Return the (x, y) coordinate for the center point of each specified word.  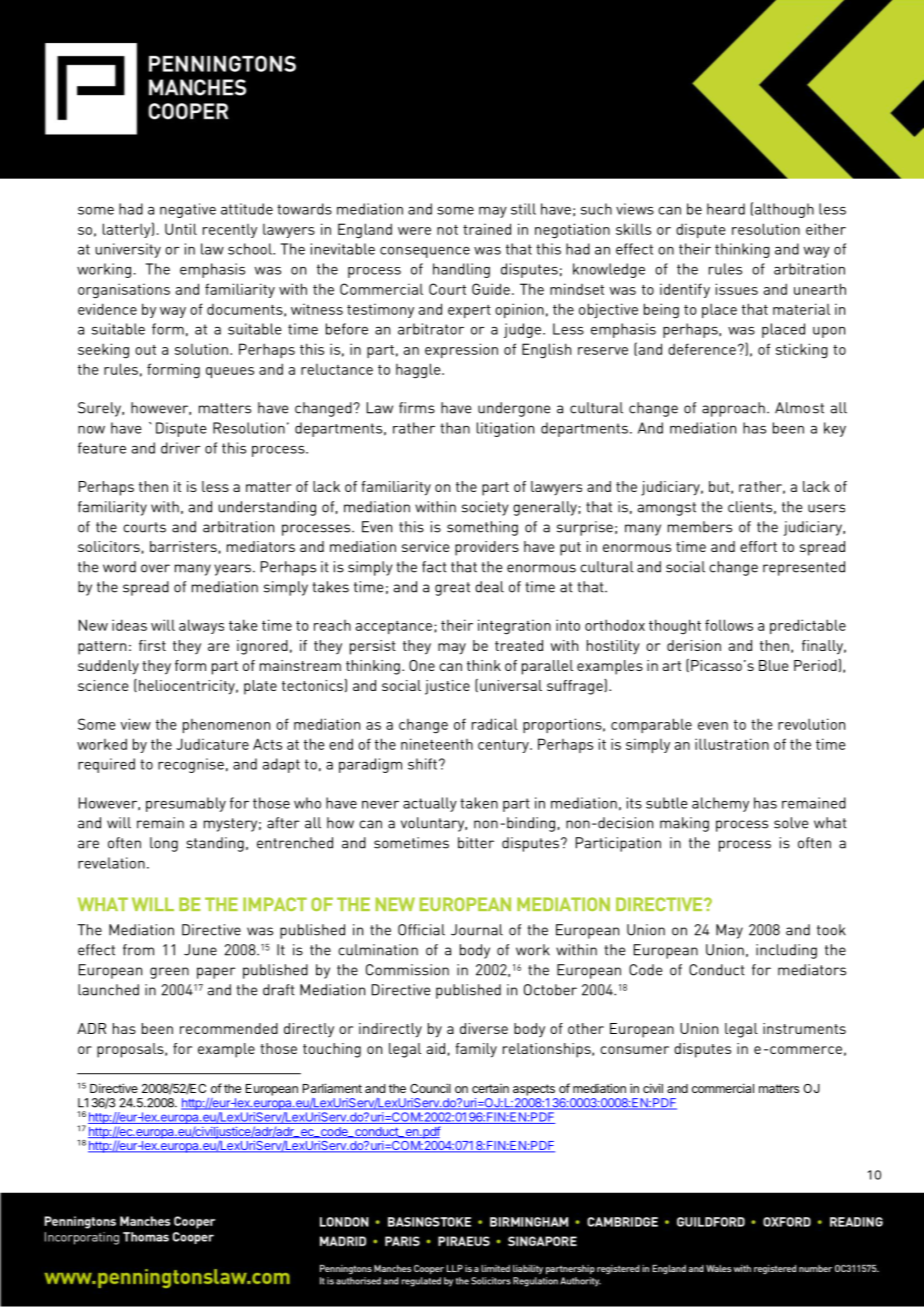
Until (181, 229)
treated (519, 645)
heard (726, 209)
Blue (773, 665)
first (152, 645)
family (476, 1050)
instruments (804, 1028)
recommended (229, 1028)
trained (487, 229)
